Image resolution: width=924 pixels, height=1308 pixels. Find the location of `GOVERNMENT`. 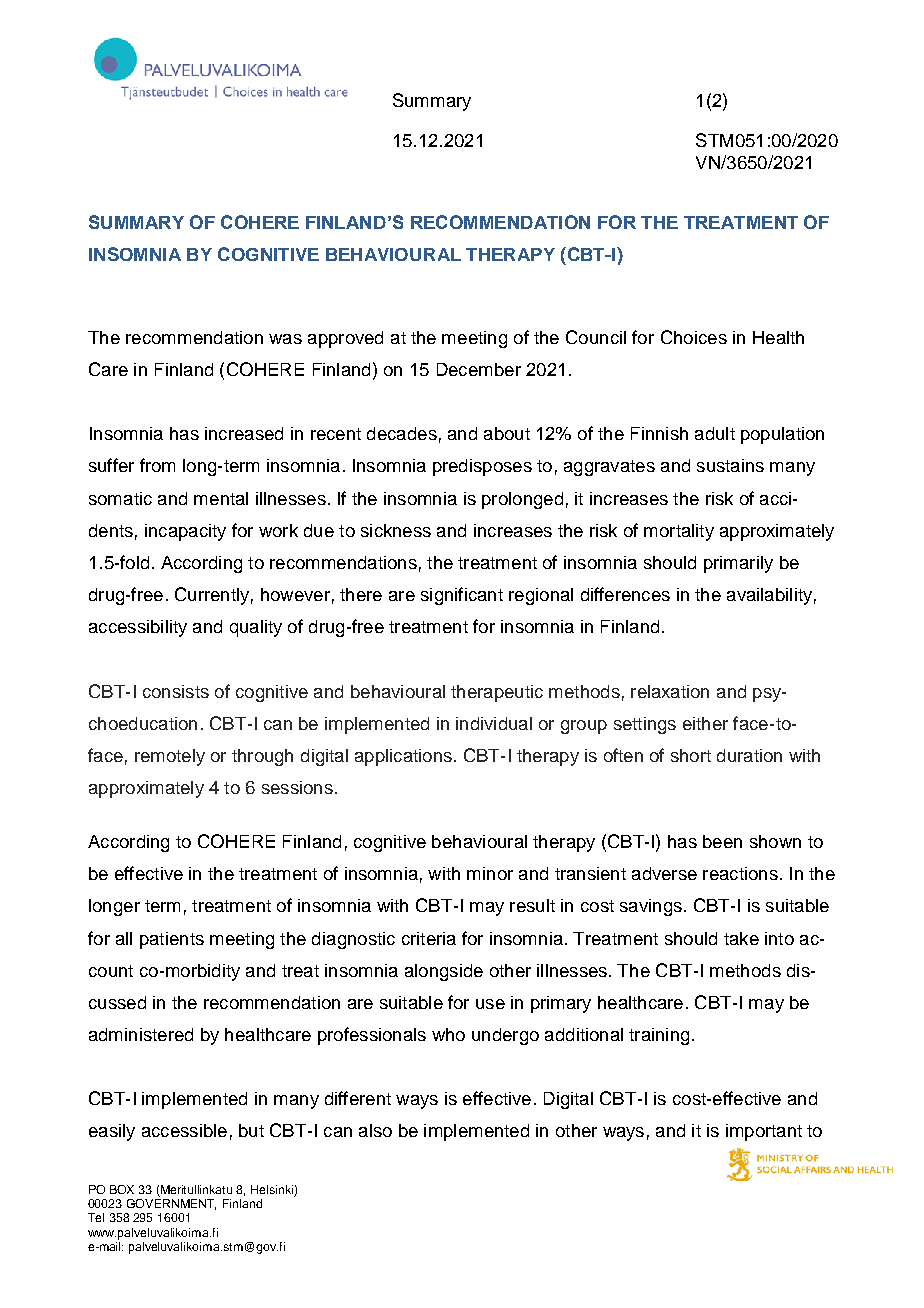

GOVERNMENT is located at coordinates (171, 1203).
